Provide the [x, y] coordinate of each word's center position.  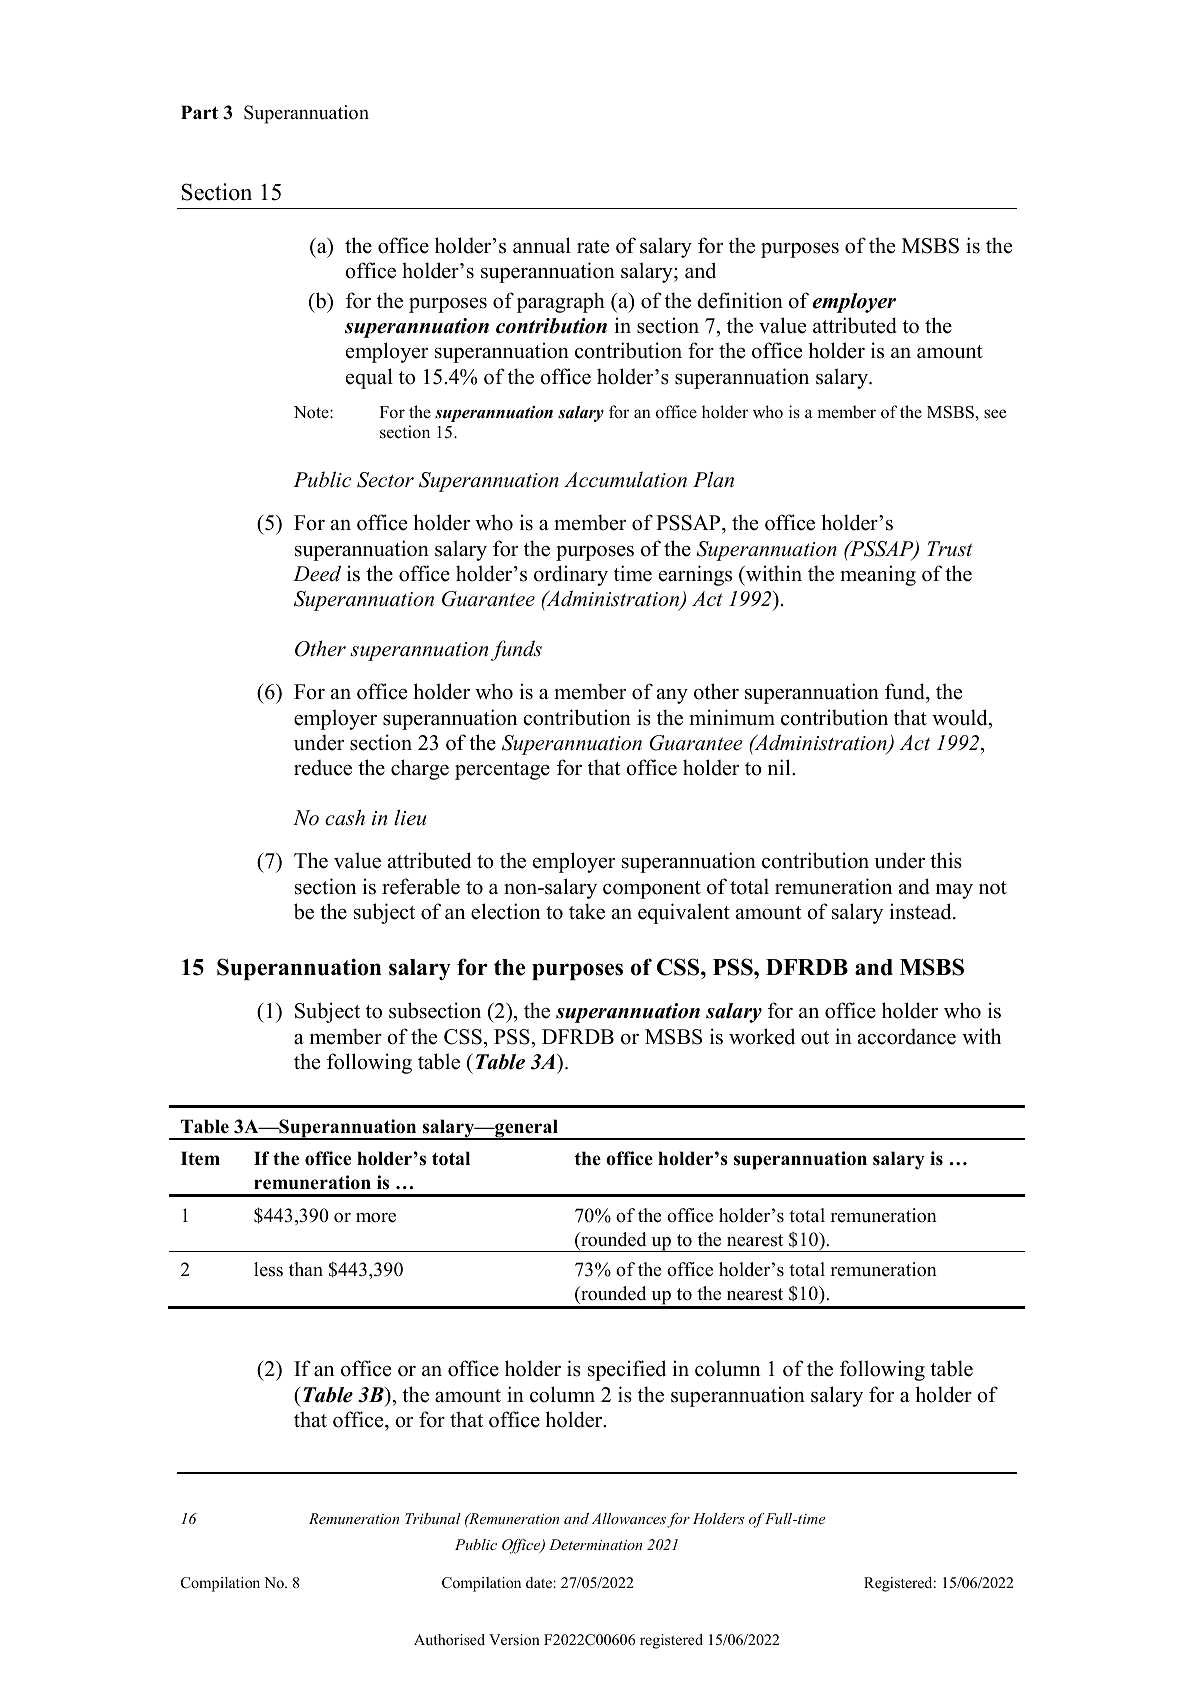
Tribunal [433, 1518]
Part [199, 112]
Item [200, 1158]
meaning [878, 575]
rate [593, 247]
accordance [907, 1036]
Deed [317, 573]
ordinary [571, 575]
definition [740, 300]
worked [762, 1036]
